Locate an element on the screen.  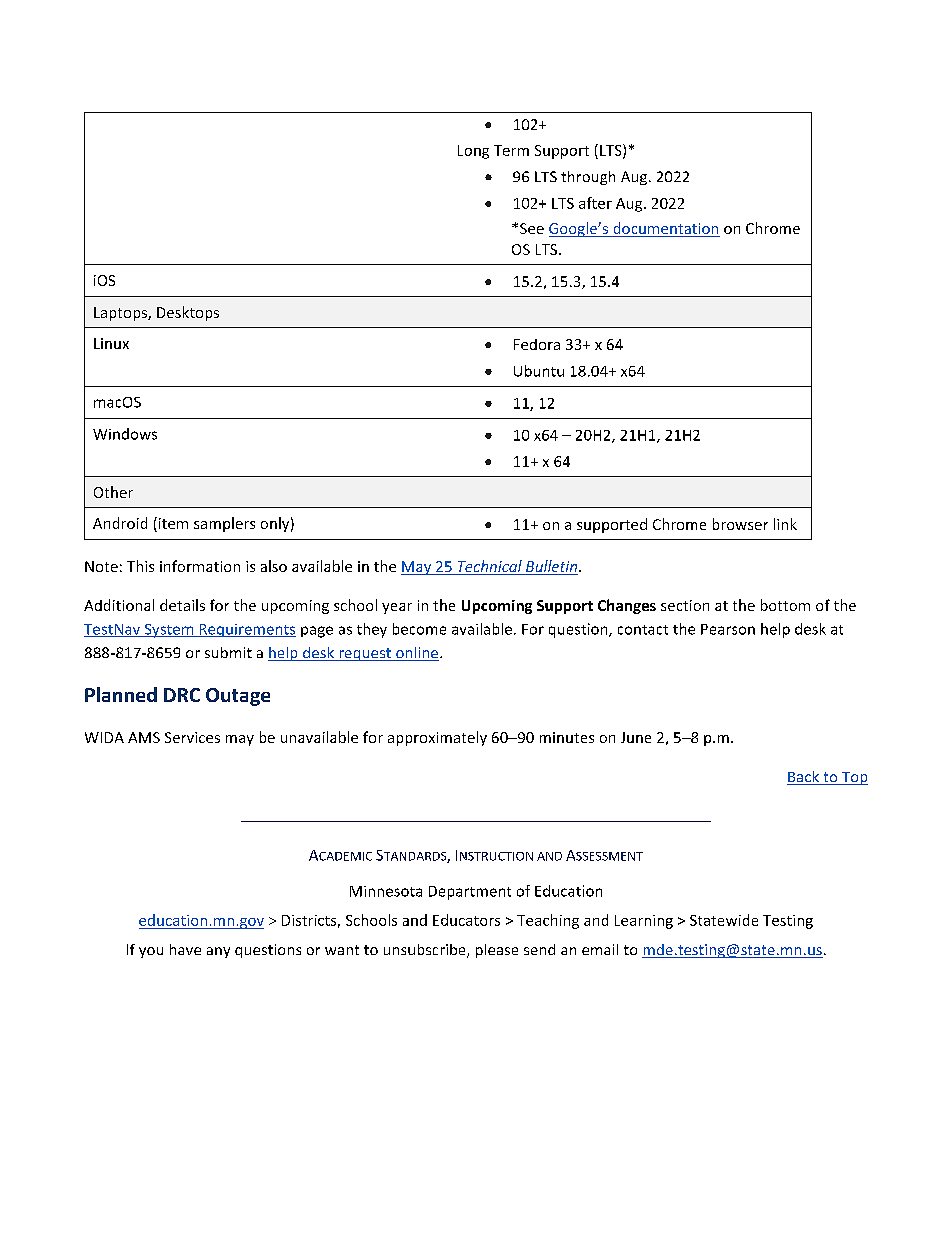
information is located at coordinates (200, 566).
